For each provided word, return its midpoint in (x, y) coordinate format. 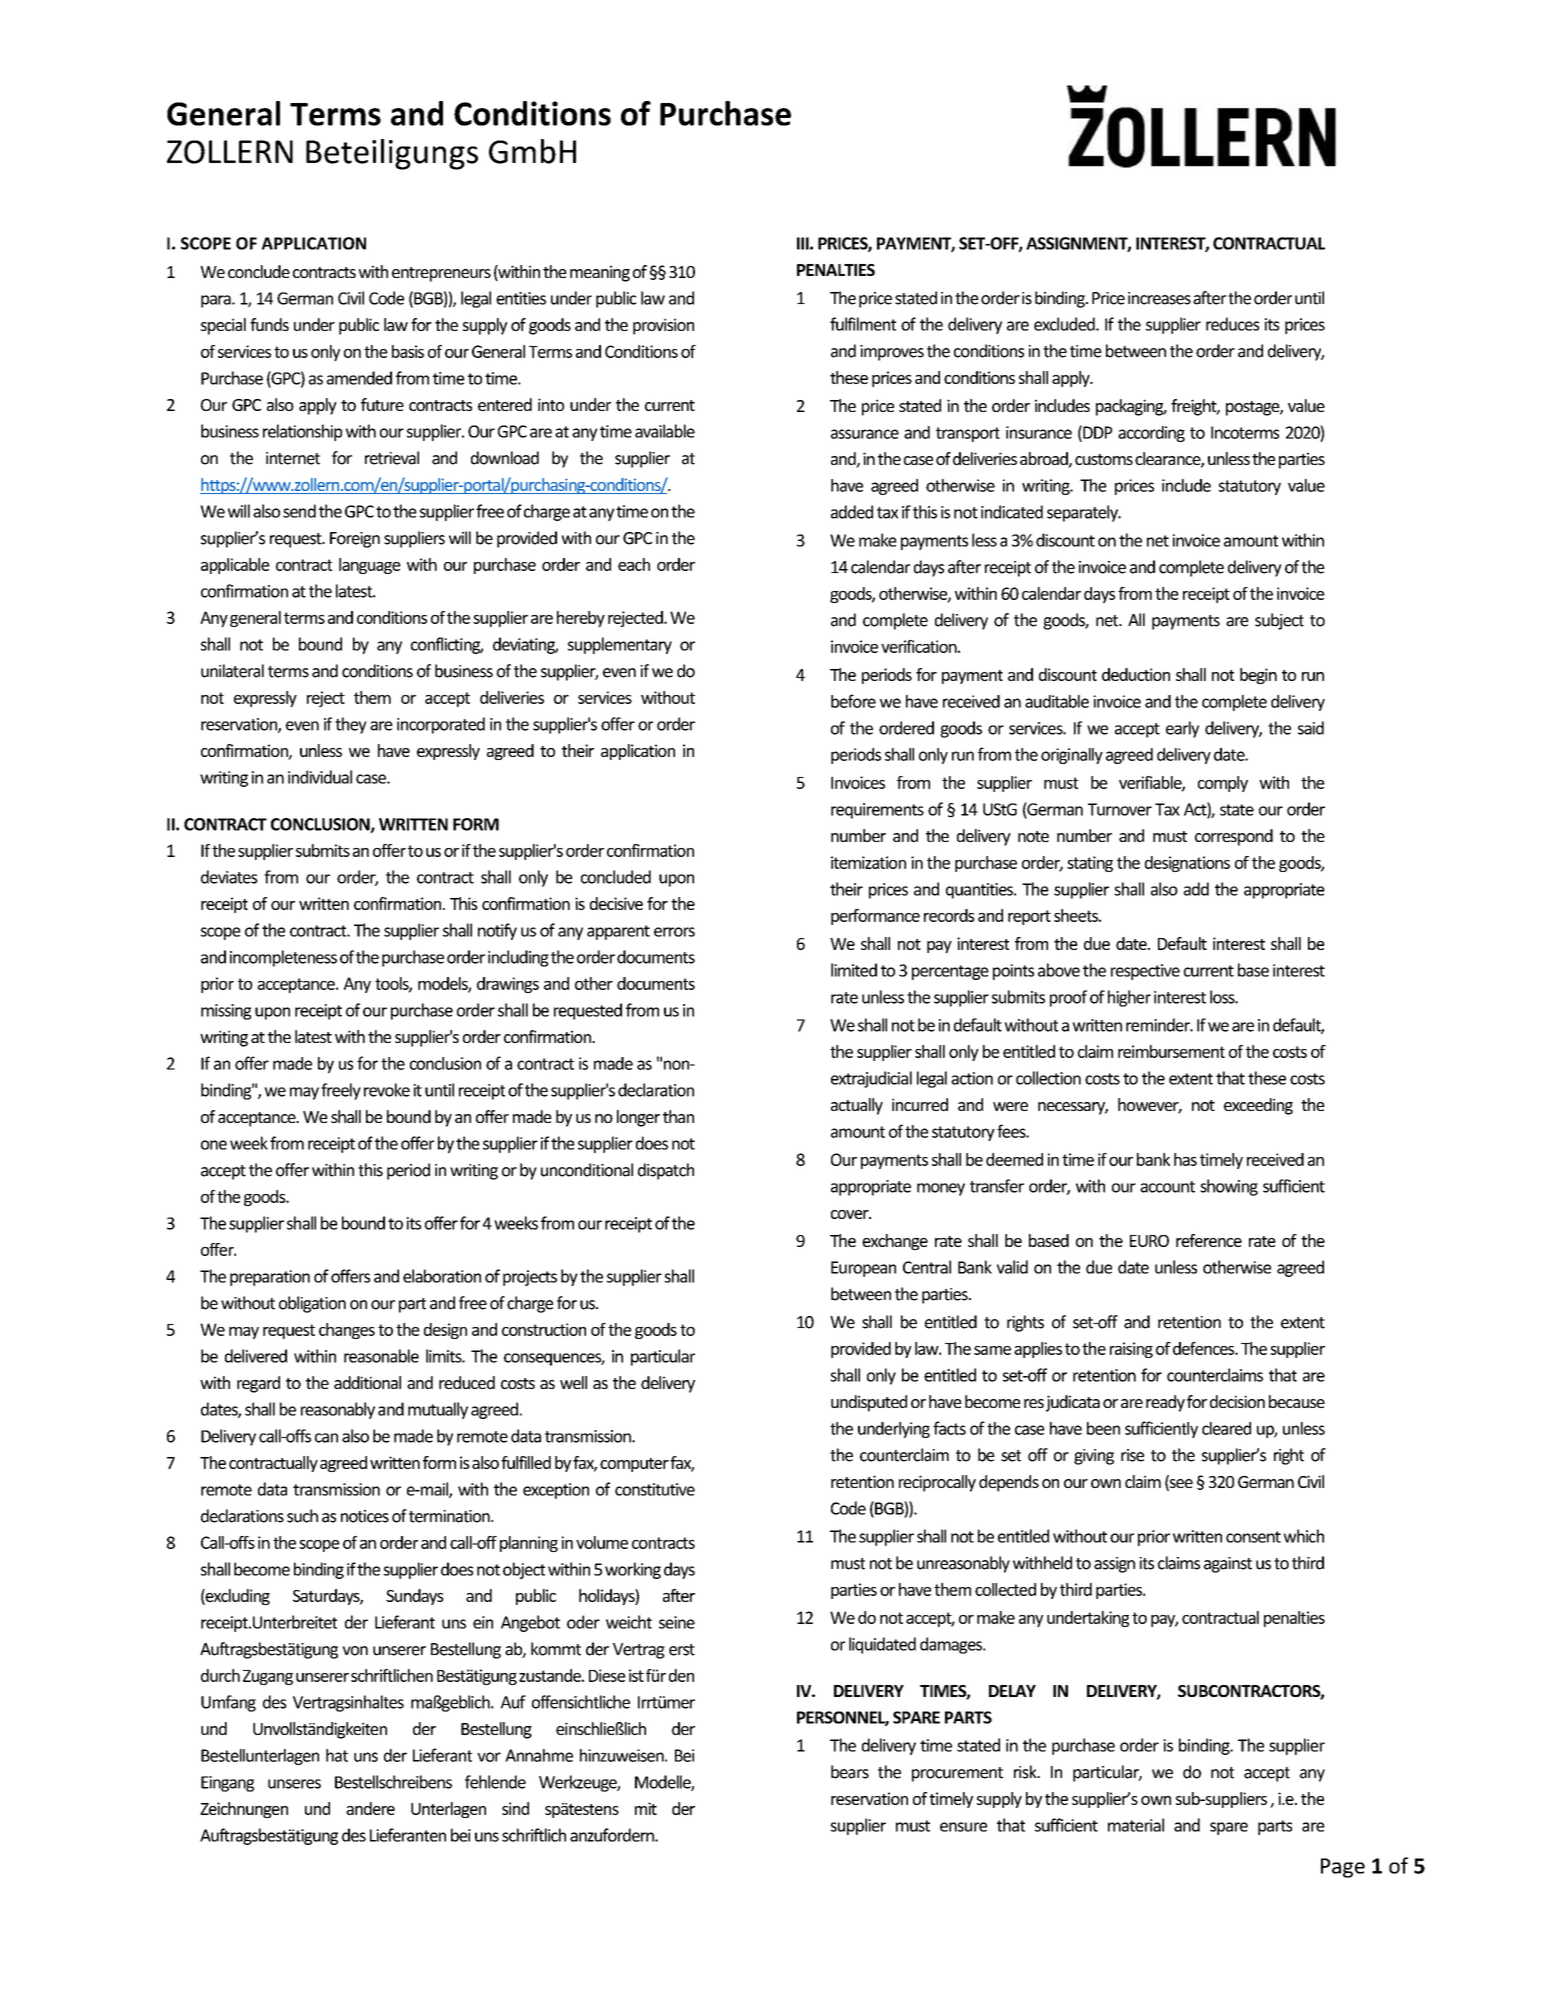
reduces (1232, 324)
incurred (920, 1104)
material (1136, 1825)
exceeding (1258, 1106)
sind (515, 1808)
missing (226, 1012)
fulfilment (863, 324)
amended (359, 378)
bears (850, 1772)
